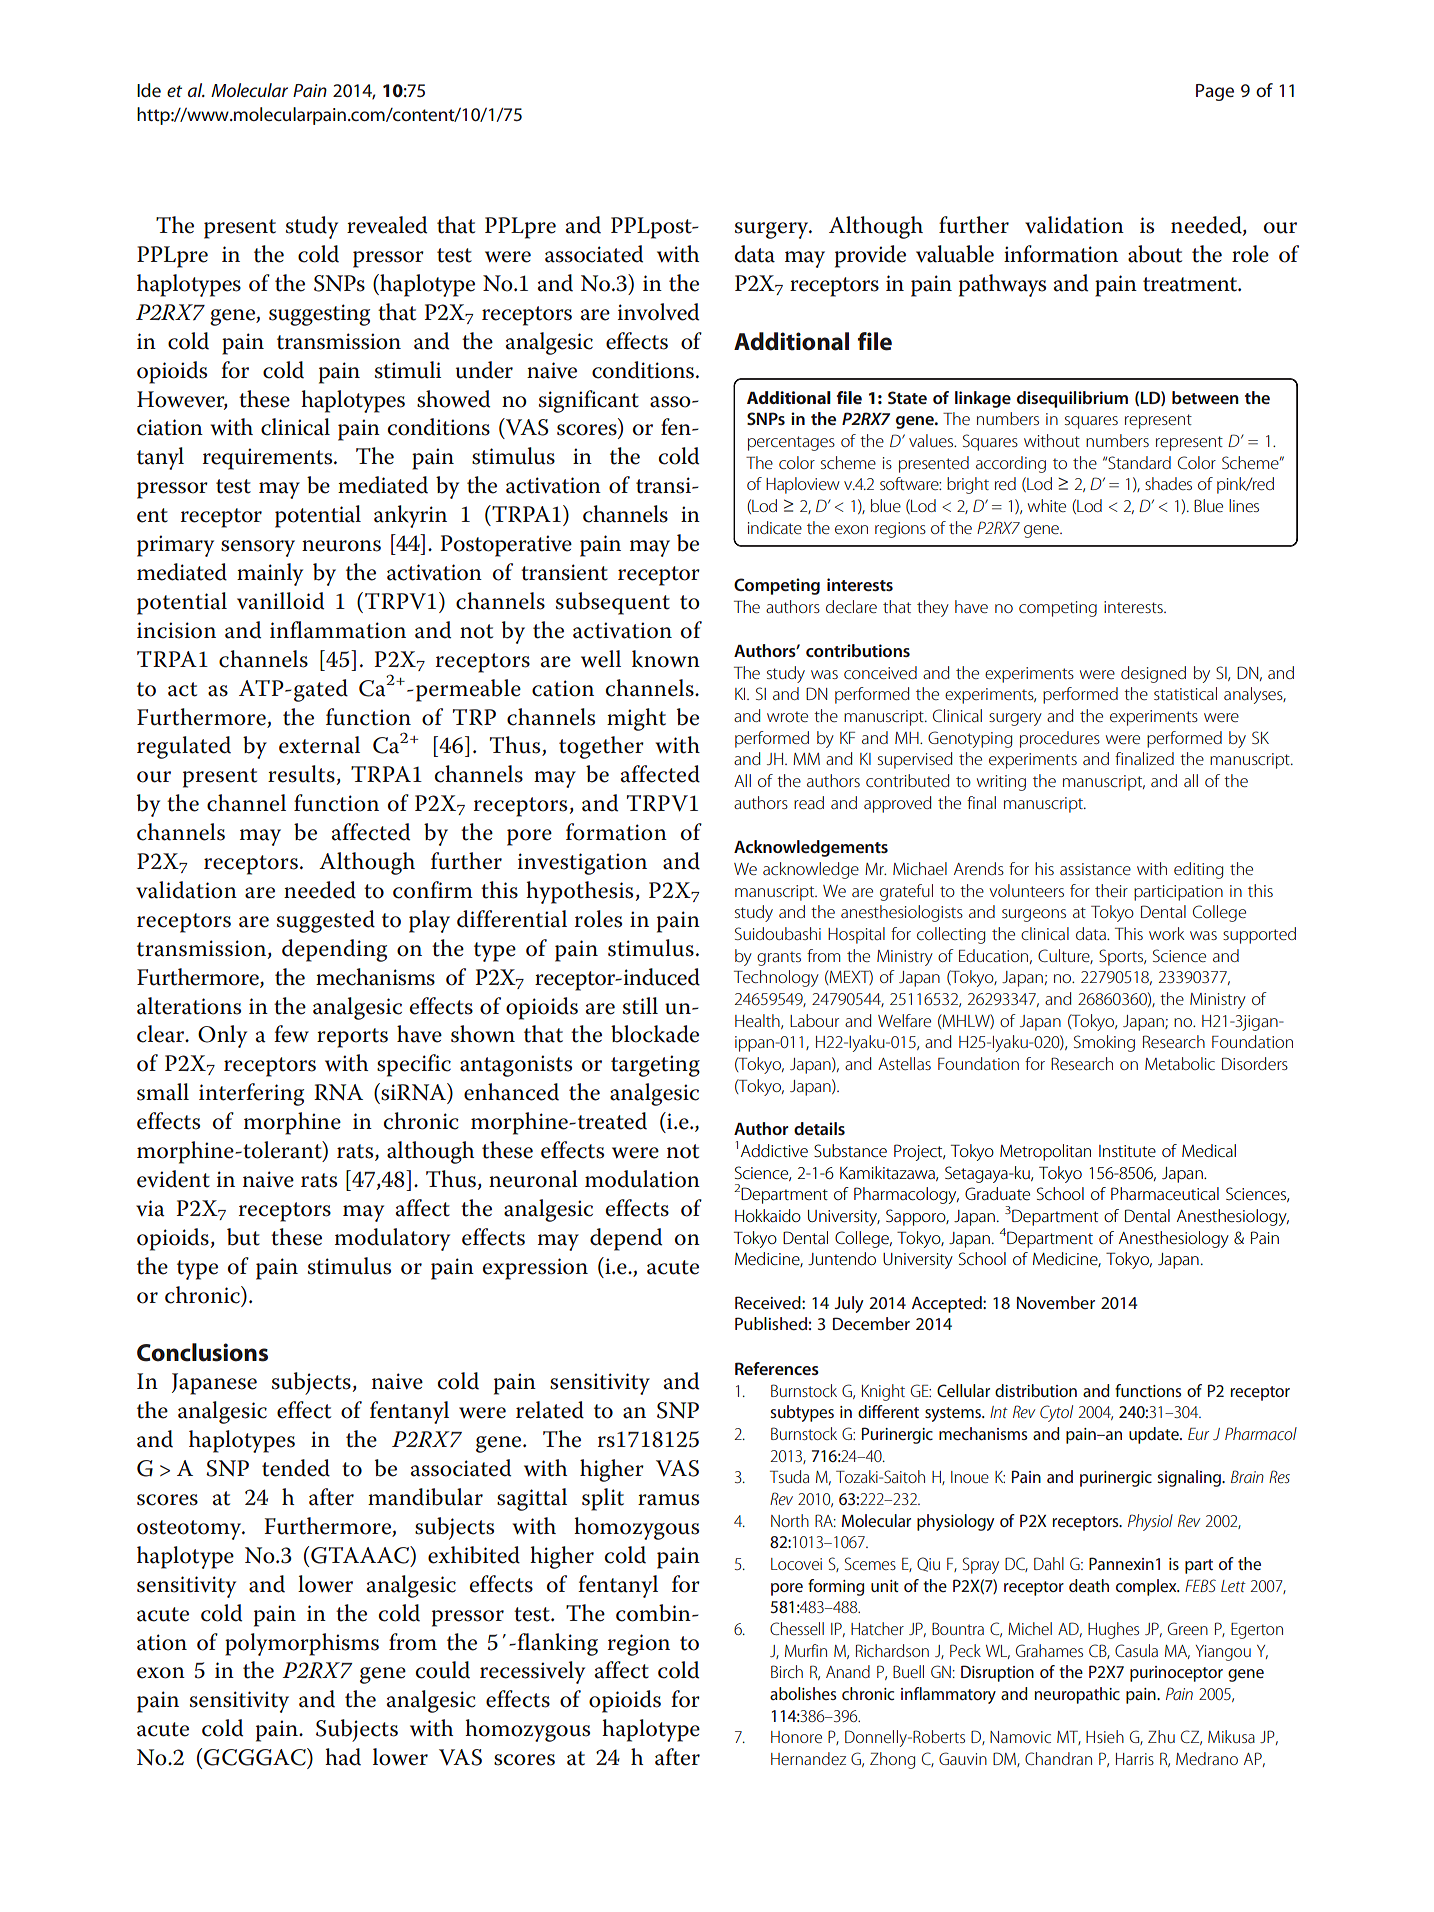  I want to click on Conclusions, so click(202, 1352).
